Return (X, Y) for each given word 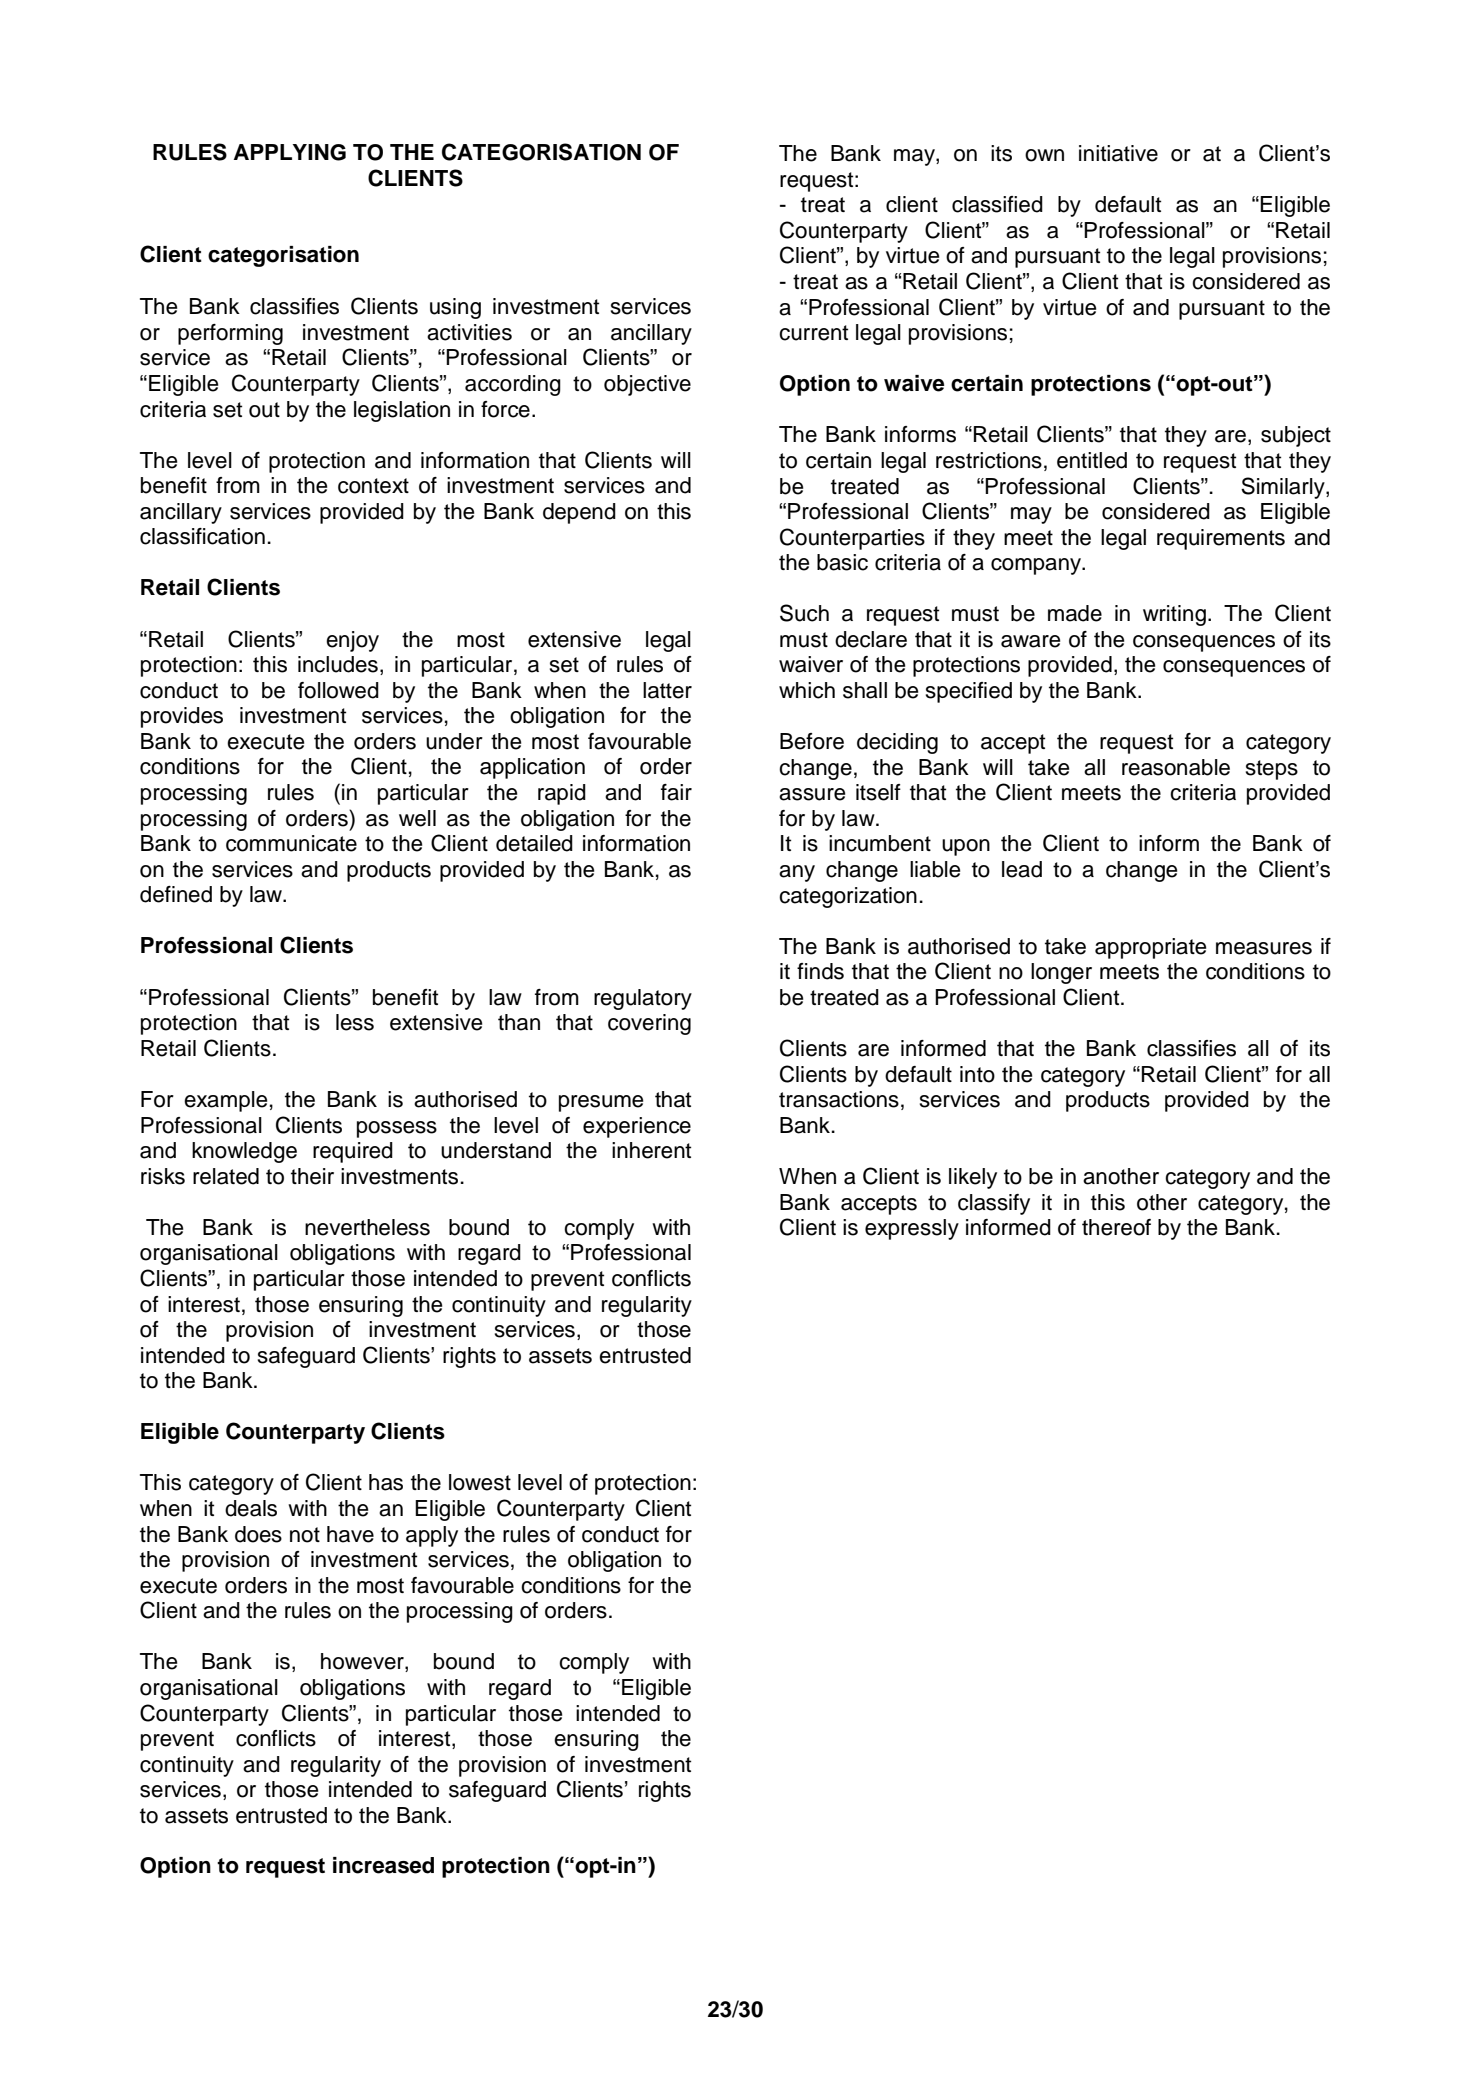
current (813, 333)
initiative (1118, 153)
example (225, 1101)
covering (649, 1024)
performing (230, 334)
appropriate (1150, 948)
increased (383, 1865)
